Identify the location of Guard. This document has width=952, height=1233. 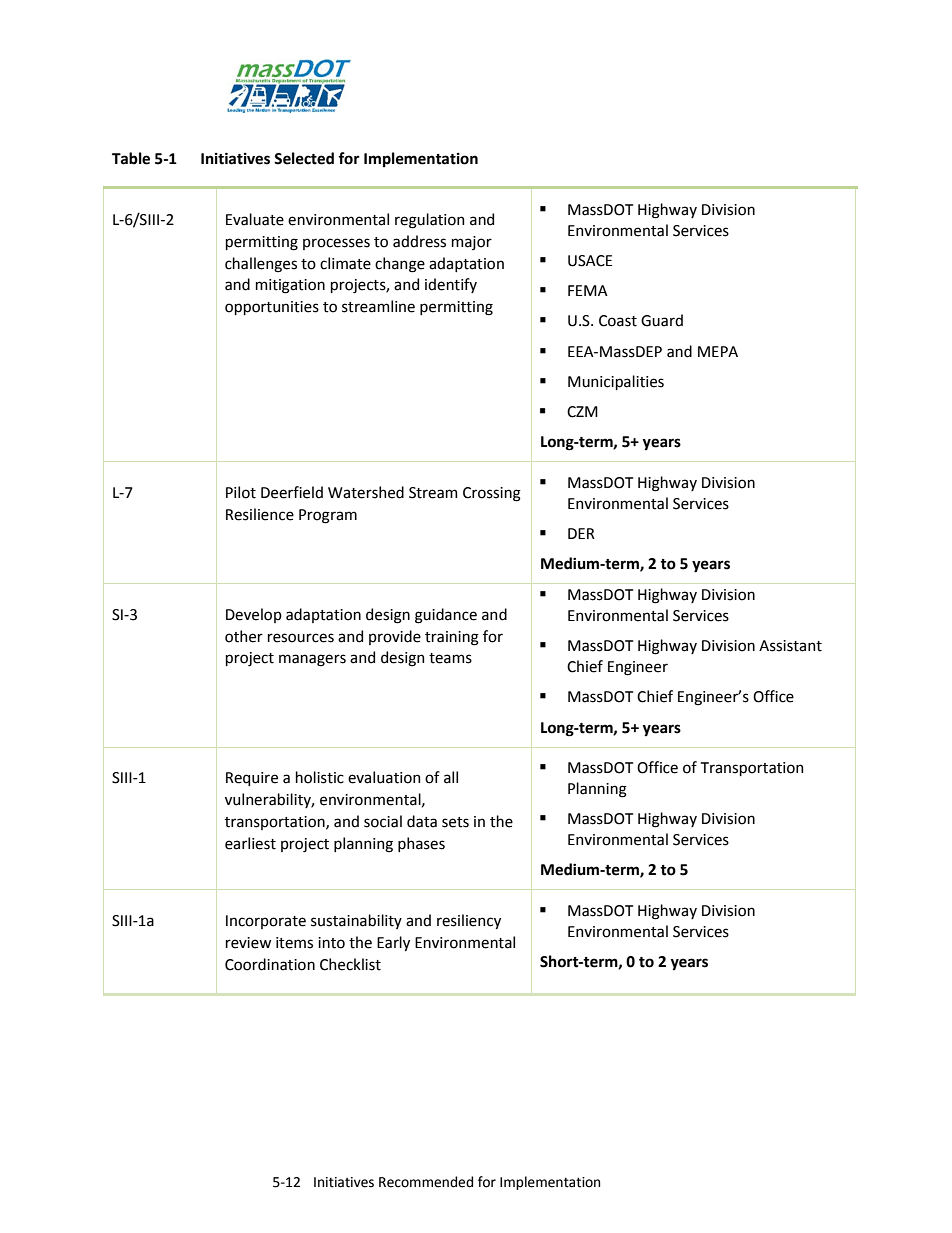
(662, 320).
